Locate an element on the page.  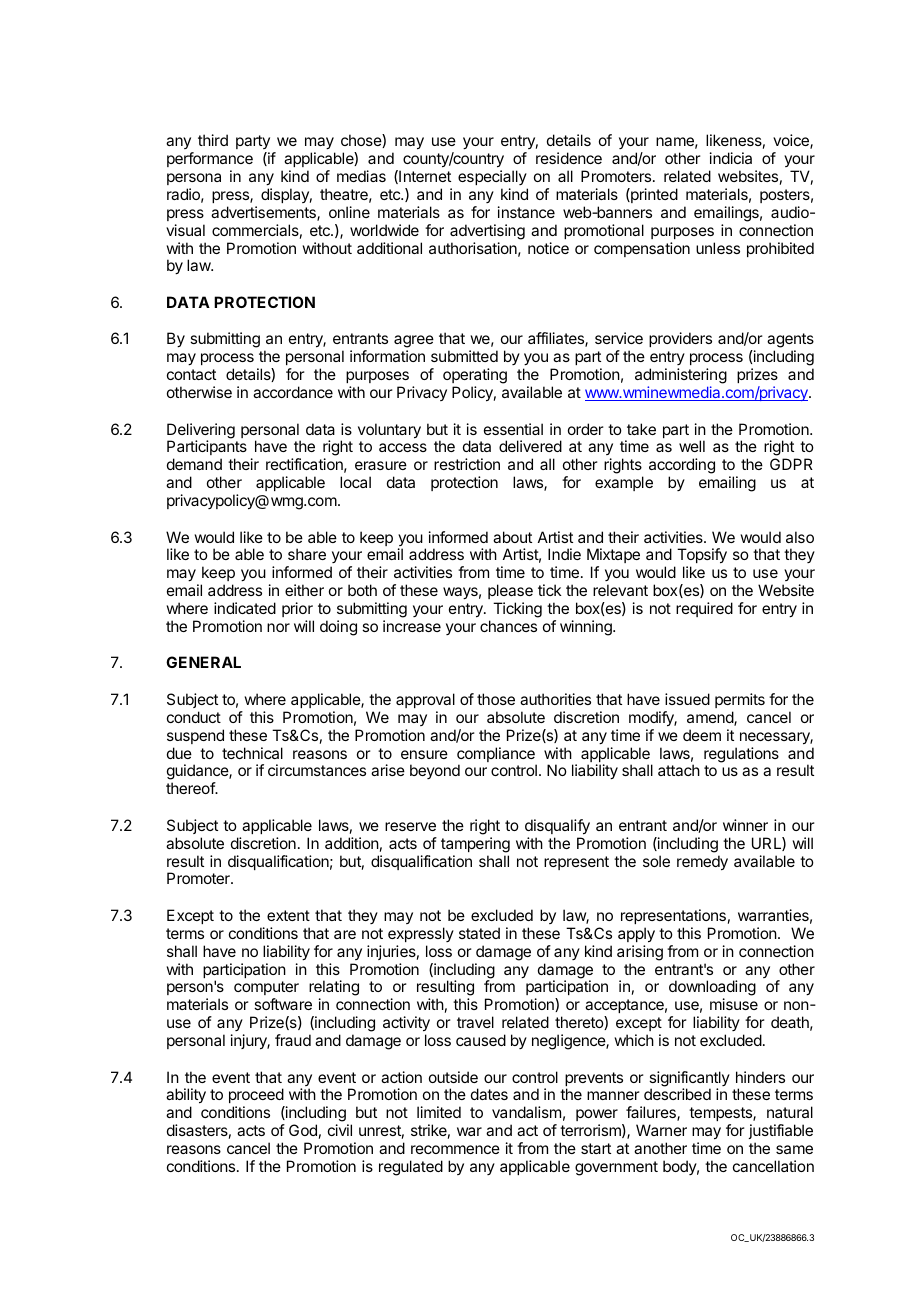
chances is located at coordinates (508, 626).
